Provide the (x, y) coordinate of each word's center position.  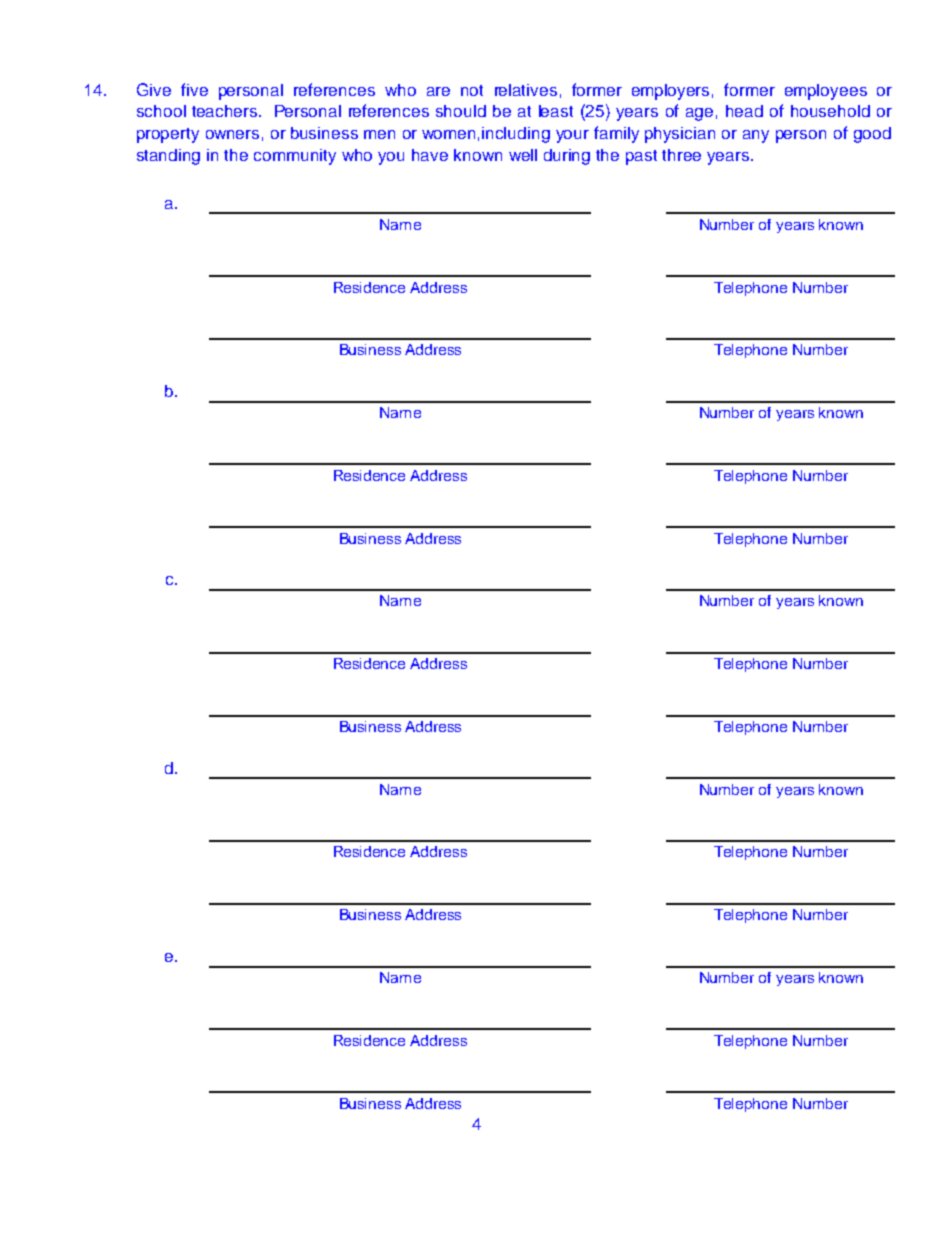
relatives (526, 90)
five (194, 89)
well (523, 155)
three (681, 155)
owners (232, 134)
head (744, 111)
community (295, 157)
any (756, 136)
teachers (226, 111)
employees (826, 92)
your (572, 136)
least (556, 111)
